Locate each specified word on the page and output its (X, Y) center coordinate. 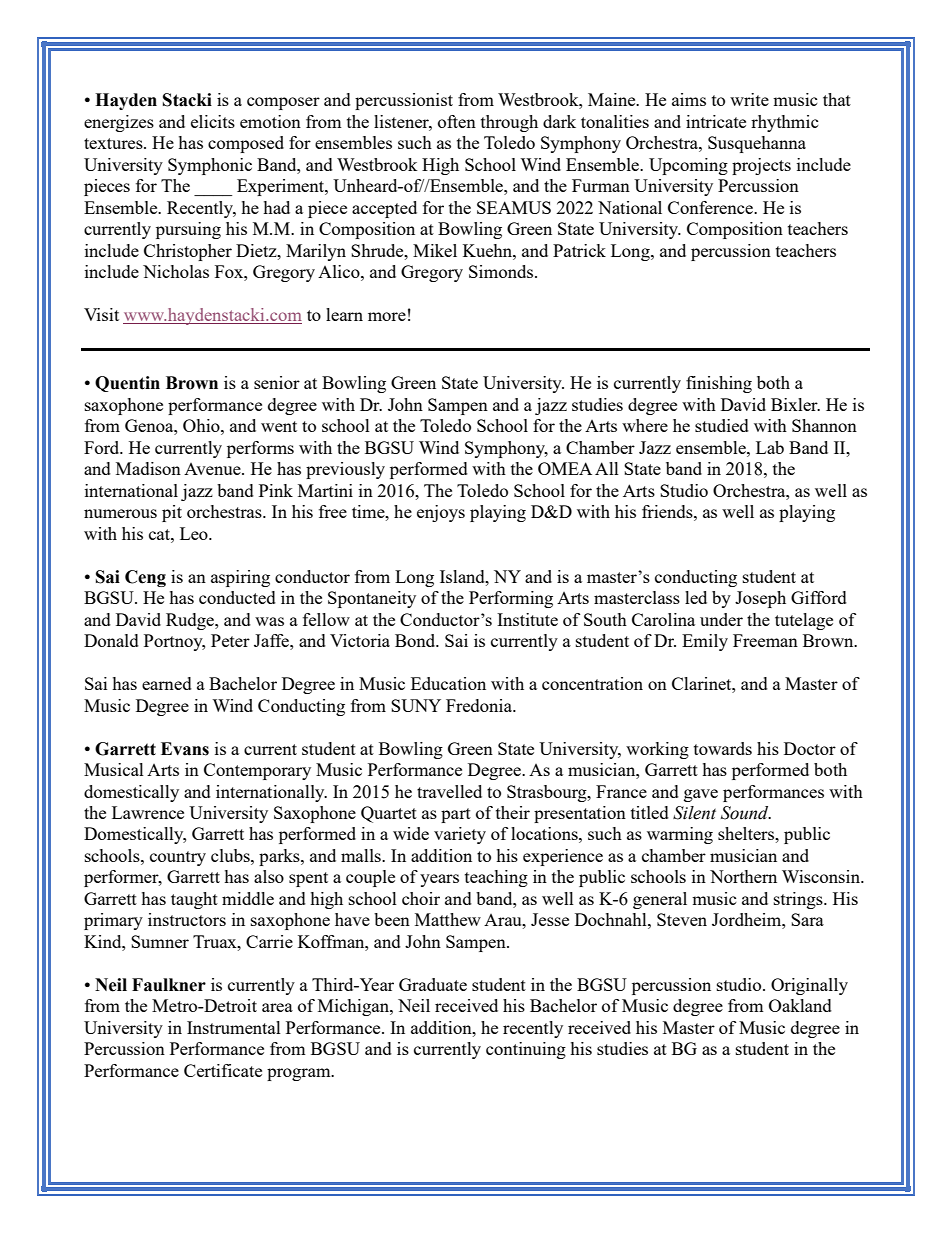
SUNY (416, 705)
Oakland (800, 1005)
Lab (770, 447)
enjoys (441, 513)
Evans (185, 749)
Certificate (223, 1070)
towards (723, 748)
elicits (213, 121)
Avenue (213, 469)
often (457, 121)
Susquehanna (757, 144)
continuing (526, 1050)
